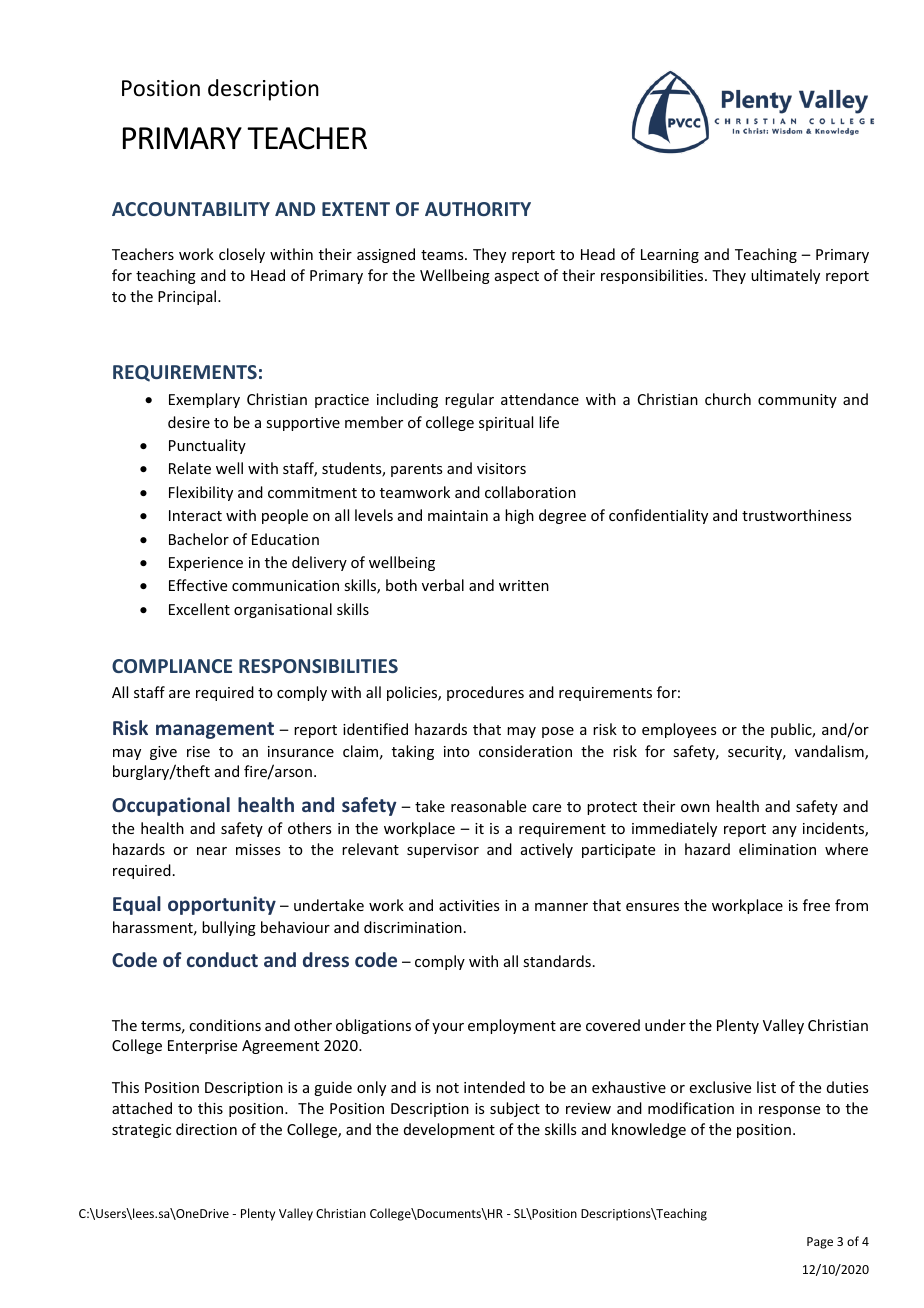 The image size is (924, 1308). What do you see at coordinates (796, 515) in the image?
I see `trustworthiness` at bounding box center [796, 515].
